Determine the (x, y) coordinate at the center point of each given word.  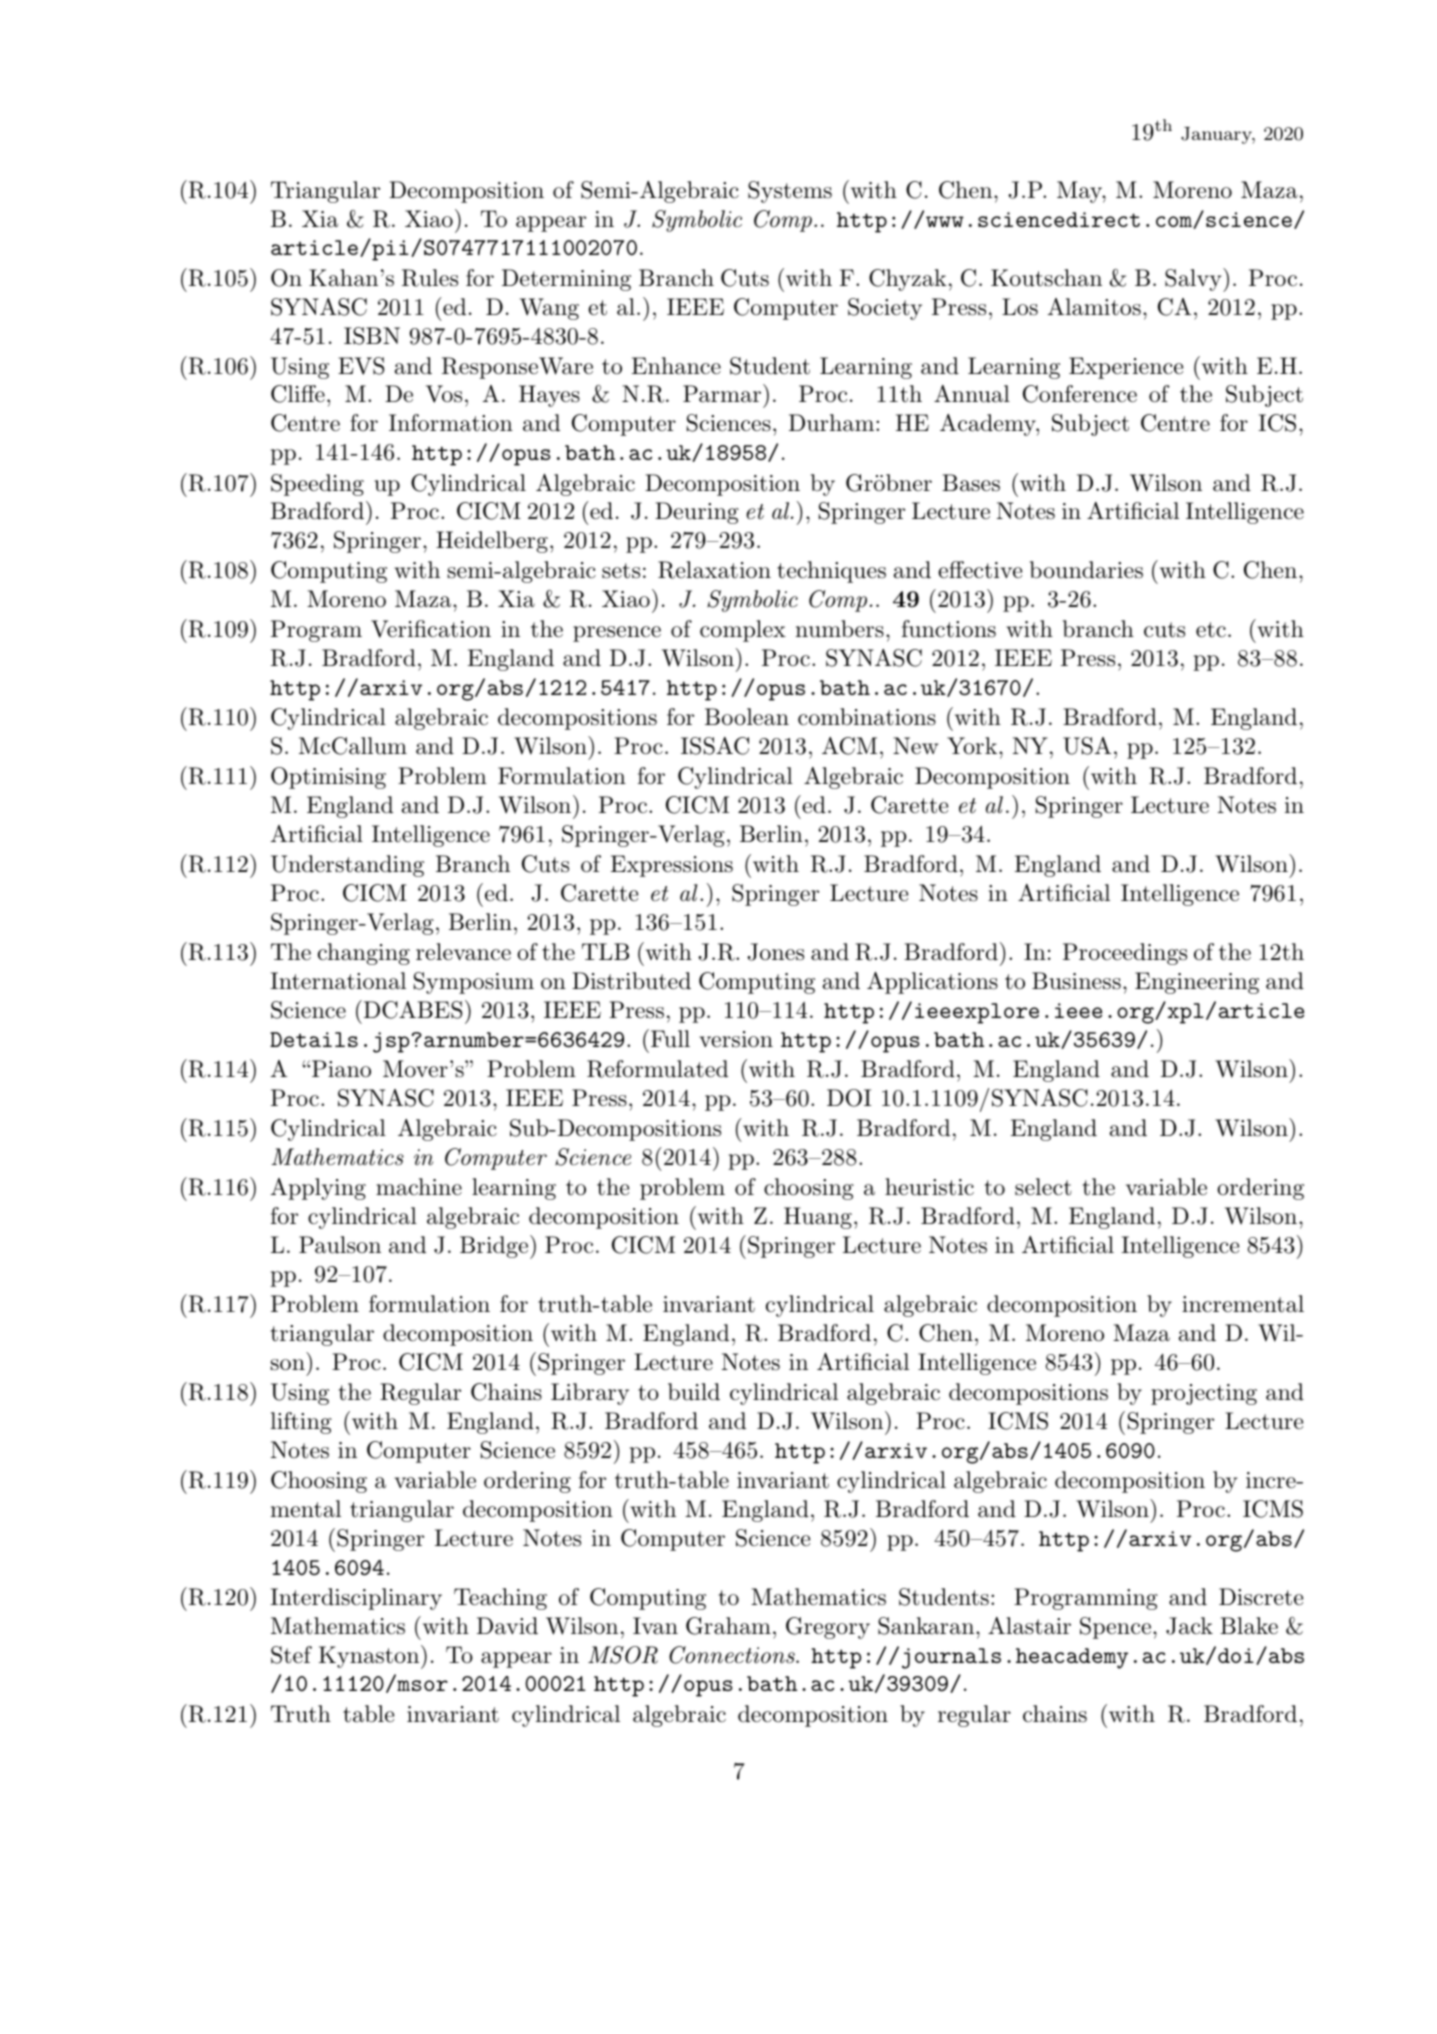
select (1043, 1187)
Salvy (1194, 280)
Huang (818, 1218)
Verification (431, 629)
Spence (1115, 1628)
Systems (790, 192)
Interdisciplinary (356, 1599)
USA (1087, 746)
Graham (728, 1626)
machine (419, 1187)
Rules (430, 278)
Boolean (747, 717)
